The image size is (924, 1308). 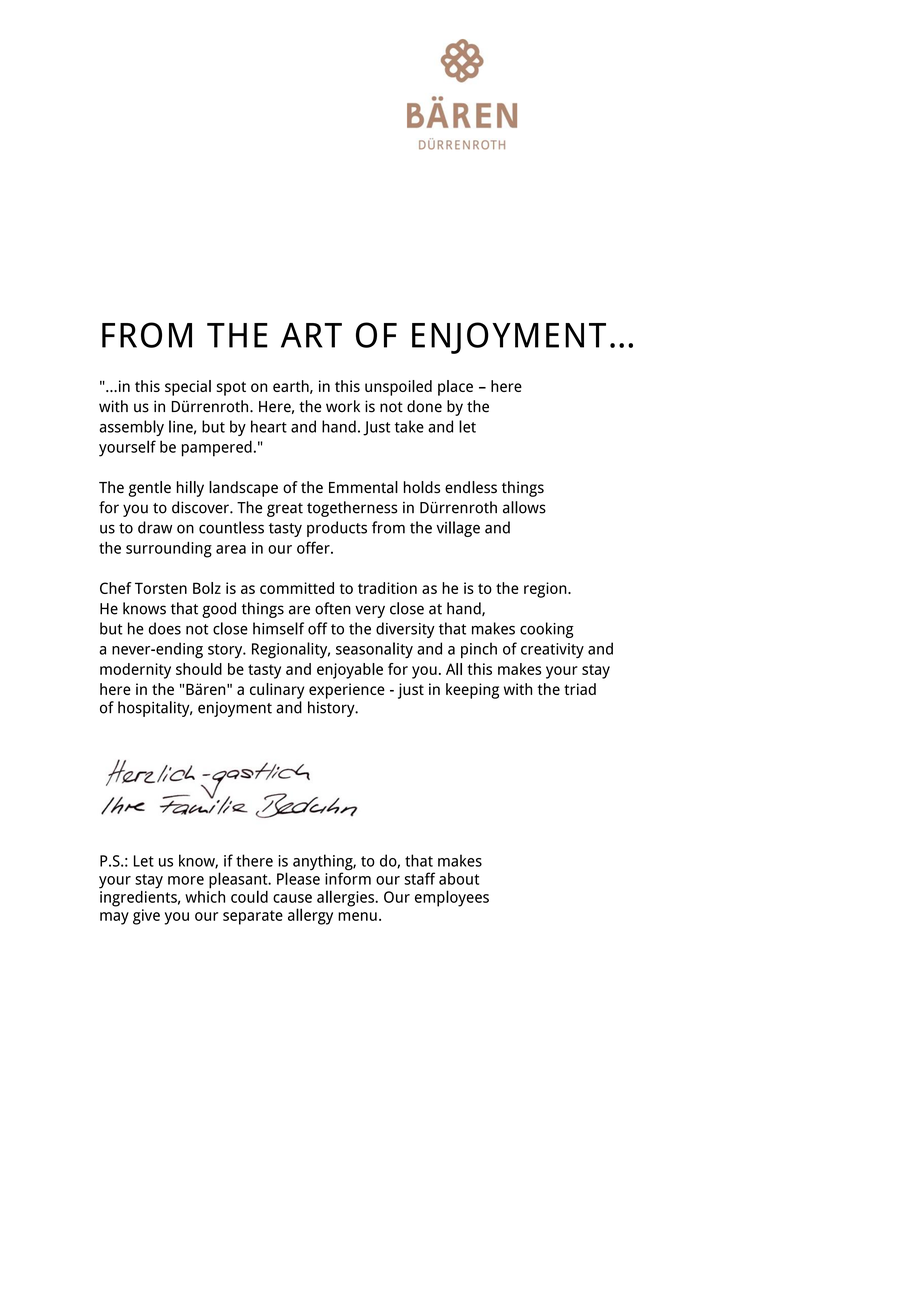 I want to click on employees, so click(x=452, y=898).
